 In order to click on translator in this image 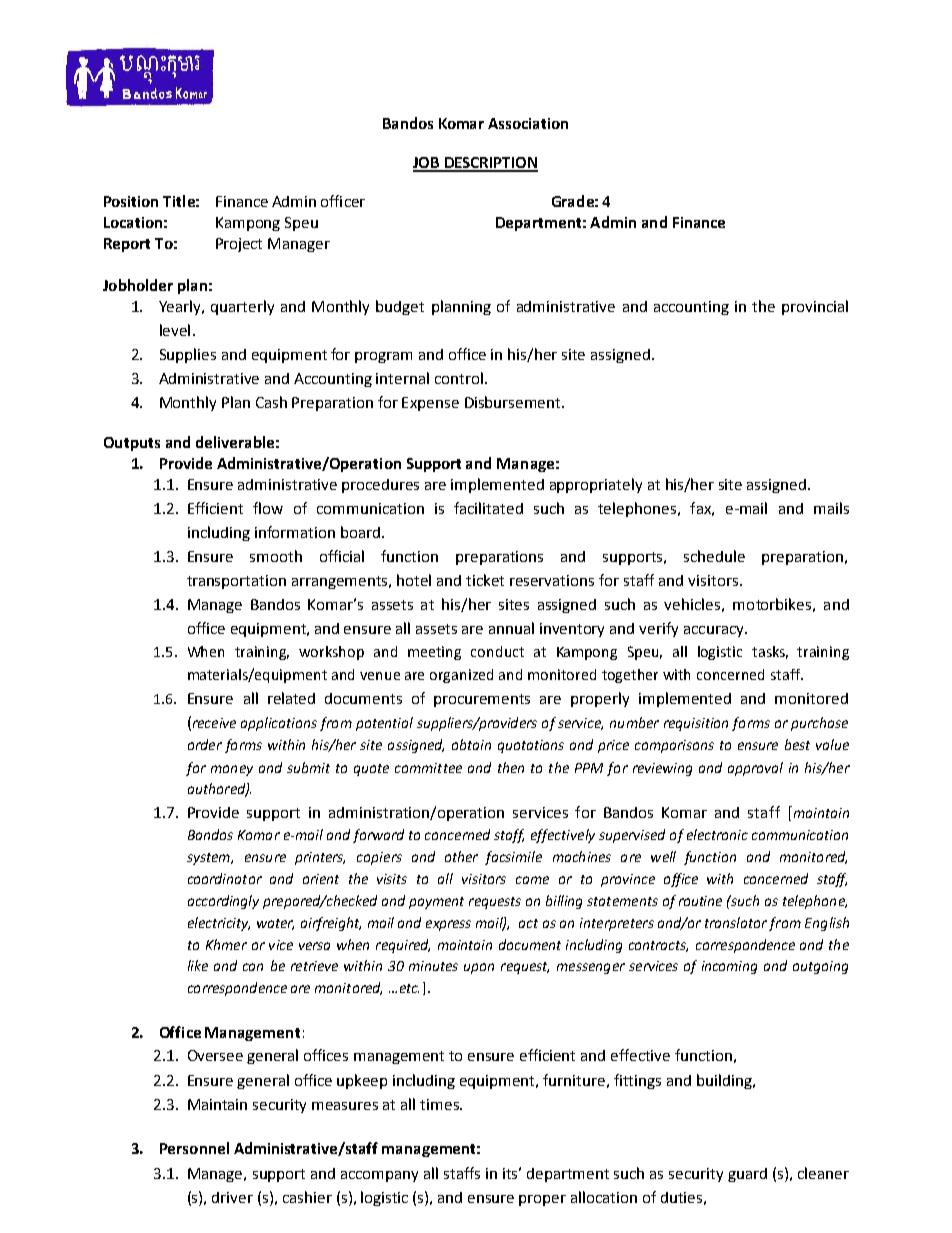, I will do `click(736, 922)`.
